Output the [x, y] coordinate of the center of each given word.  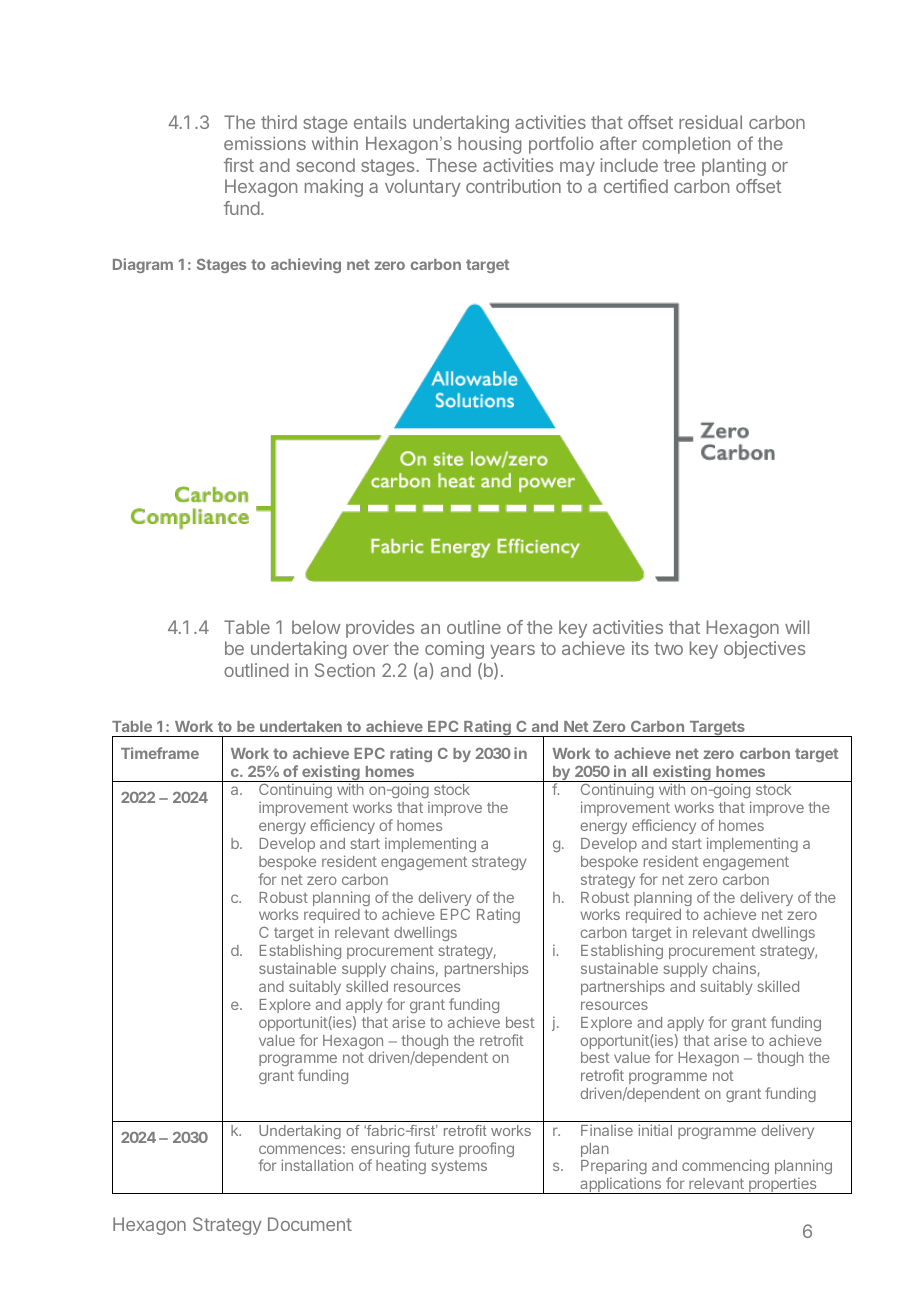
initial [655, 1130]
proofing [486, 1149]
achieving [306, 265]
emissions [265, 143]
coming [454, 650]
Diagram [143, 265]
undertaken [301, 726]
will [797, 627]
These [451, 165]
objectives [764, 650]
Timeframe [160, 753]
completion [686, 145]
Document [310, 1224]
